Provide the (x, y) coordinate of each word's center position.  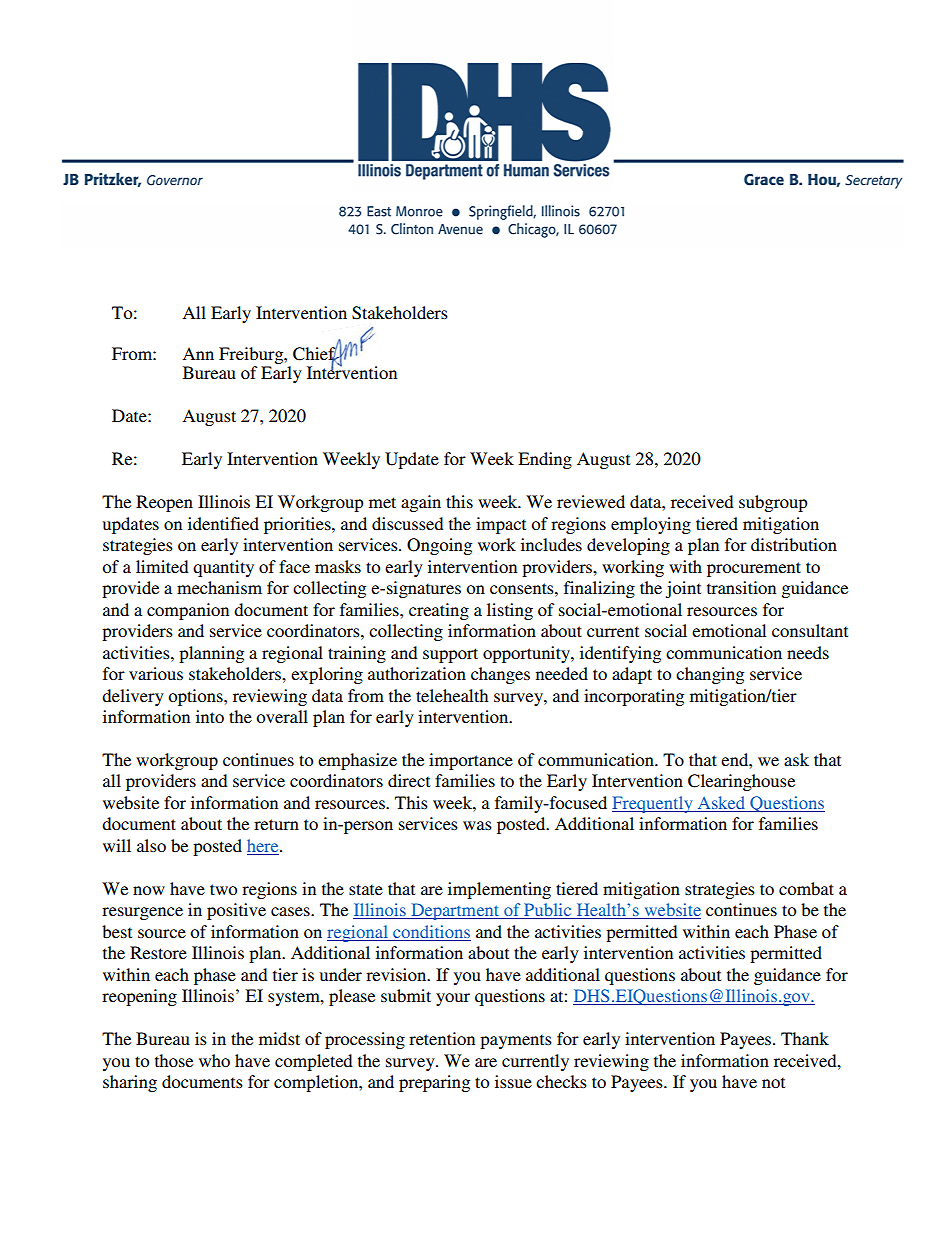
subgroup (773, 503)
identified (223, 523)
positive (236, 911)
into (210, 716)
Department (455, 911)
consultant (810, 630)
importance (471, 761)
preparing (434, 1083)
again (421, 503)
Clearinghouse (741, 782)
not (773, 1082)
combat (806, 888)
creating (439, 611)
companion (188, 611)
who (214, 1060)
